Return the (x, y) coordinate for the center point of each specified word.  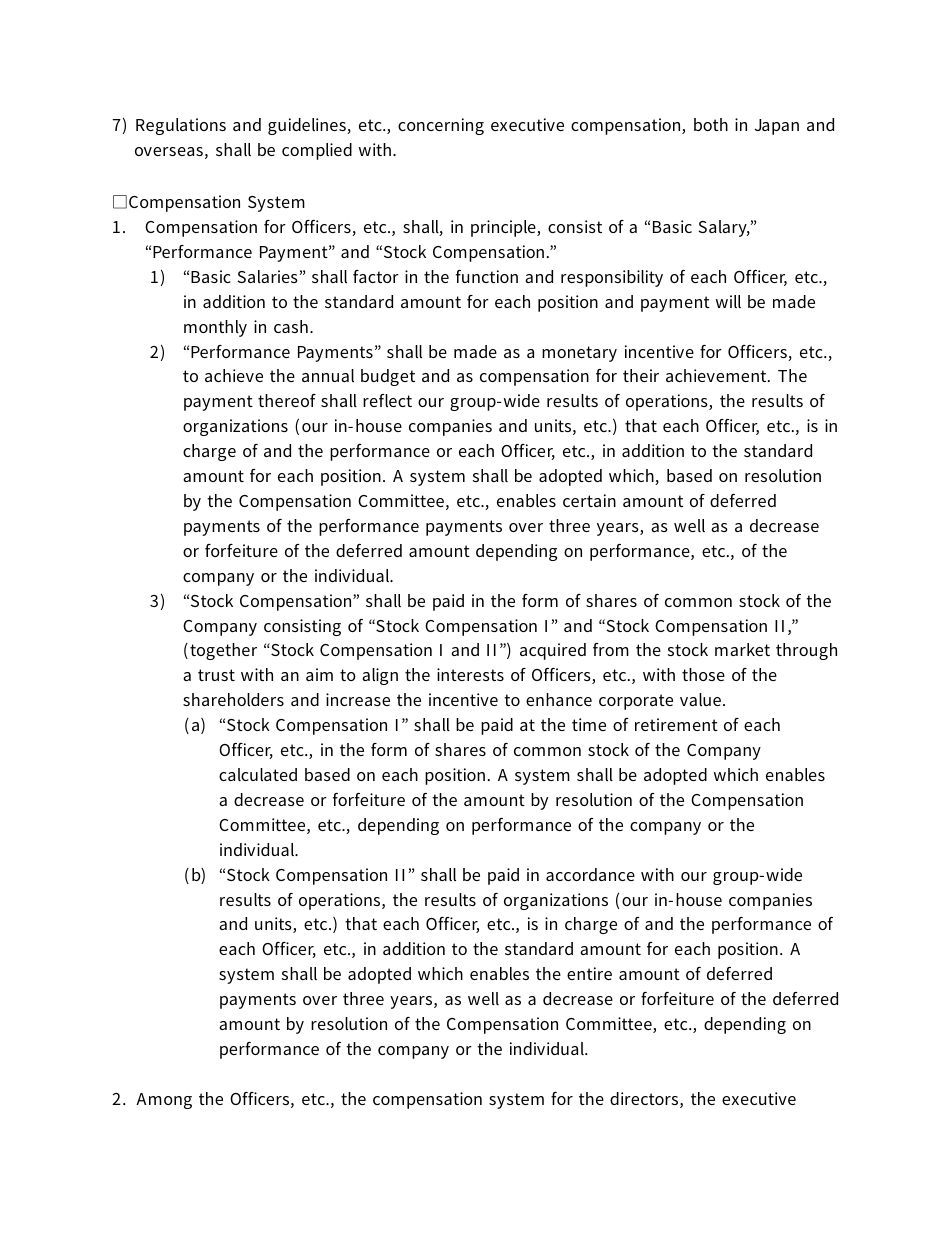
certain (589, 500)
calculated (258, 774)
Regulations (181, 126)
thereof (287, 400)
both (711, 124)
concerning (441, 126)
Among (164, 1101)
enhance (559, 699)
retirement (676, 724)
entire (589, 973)
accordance (590, 874)
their (641, 375)
